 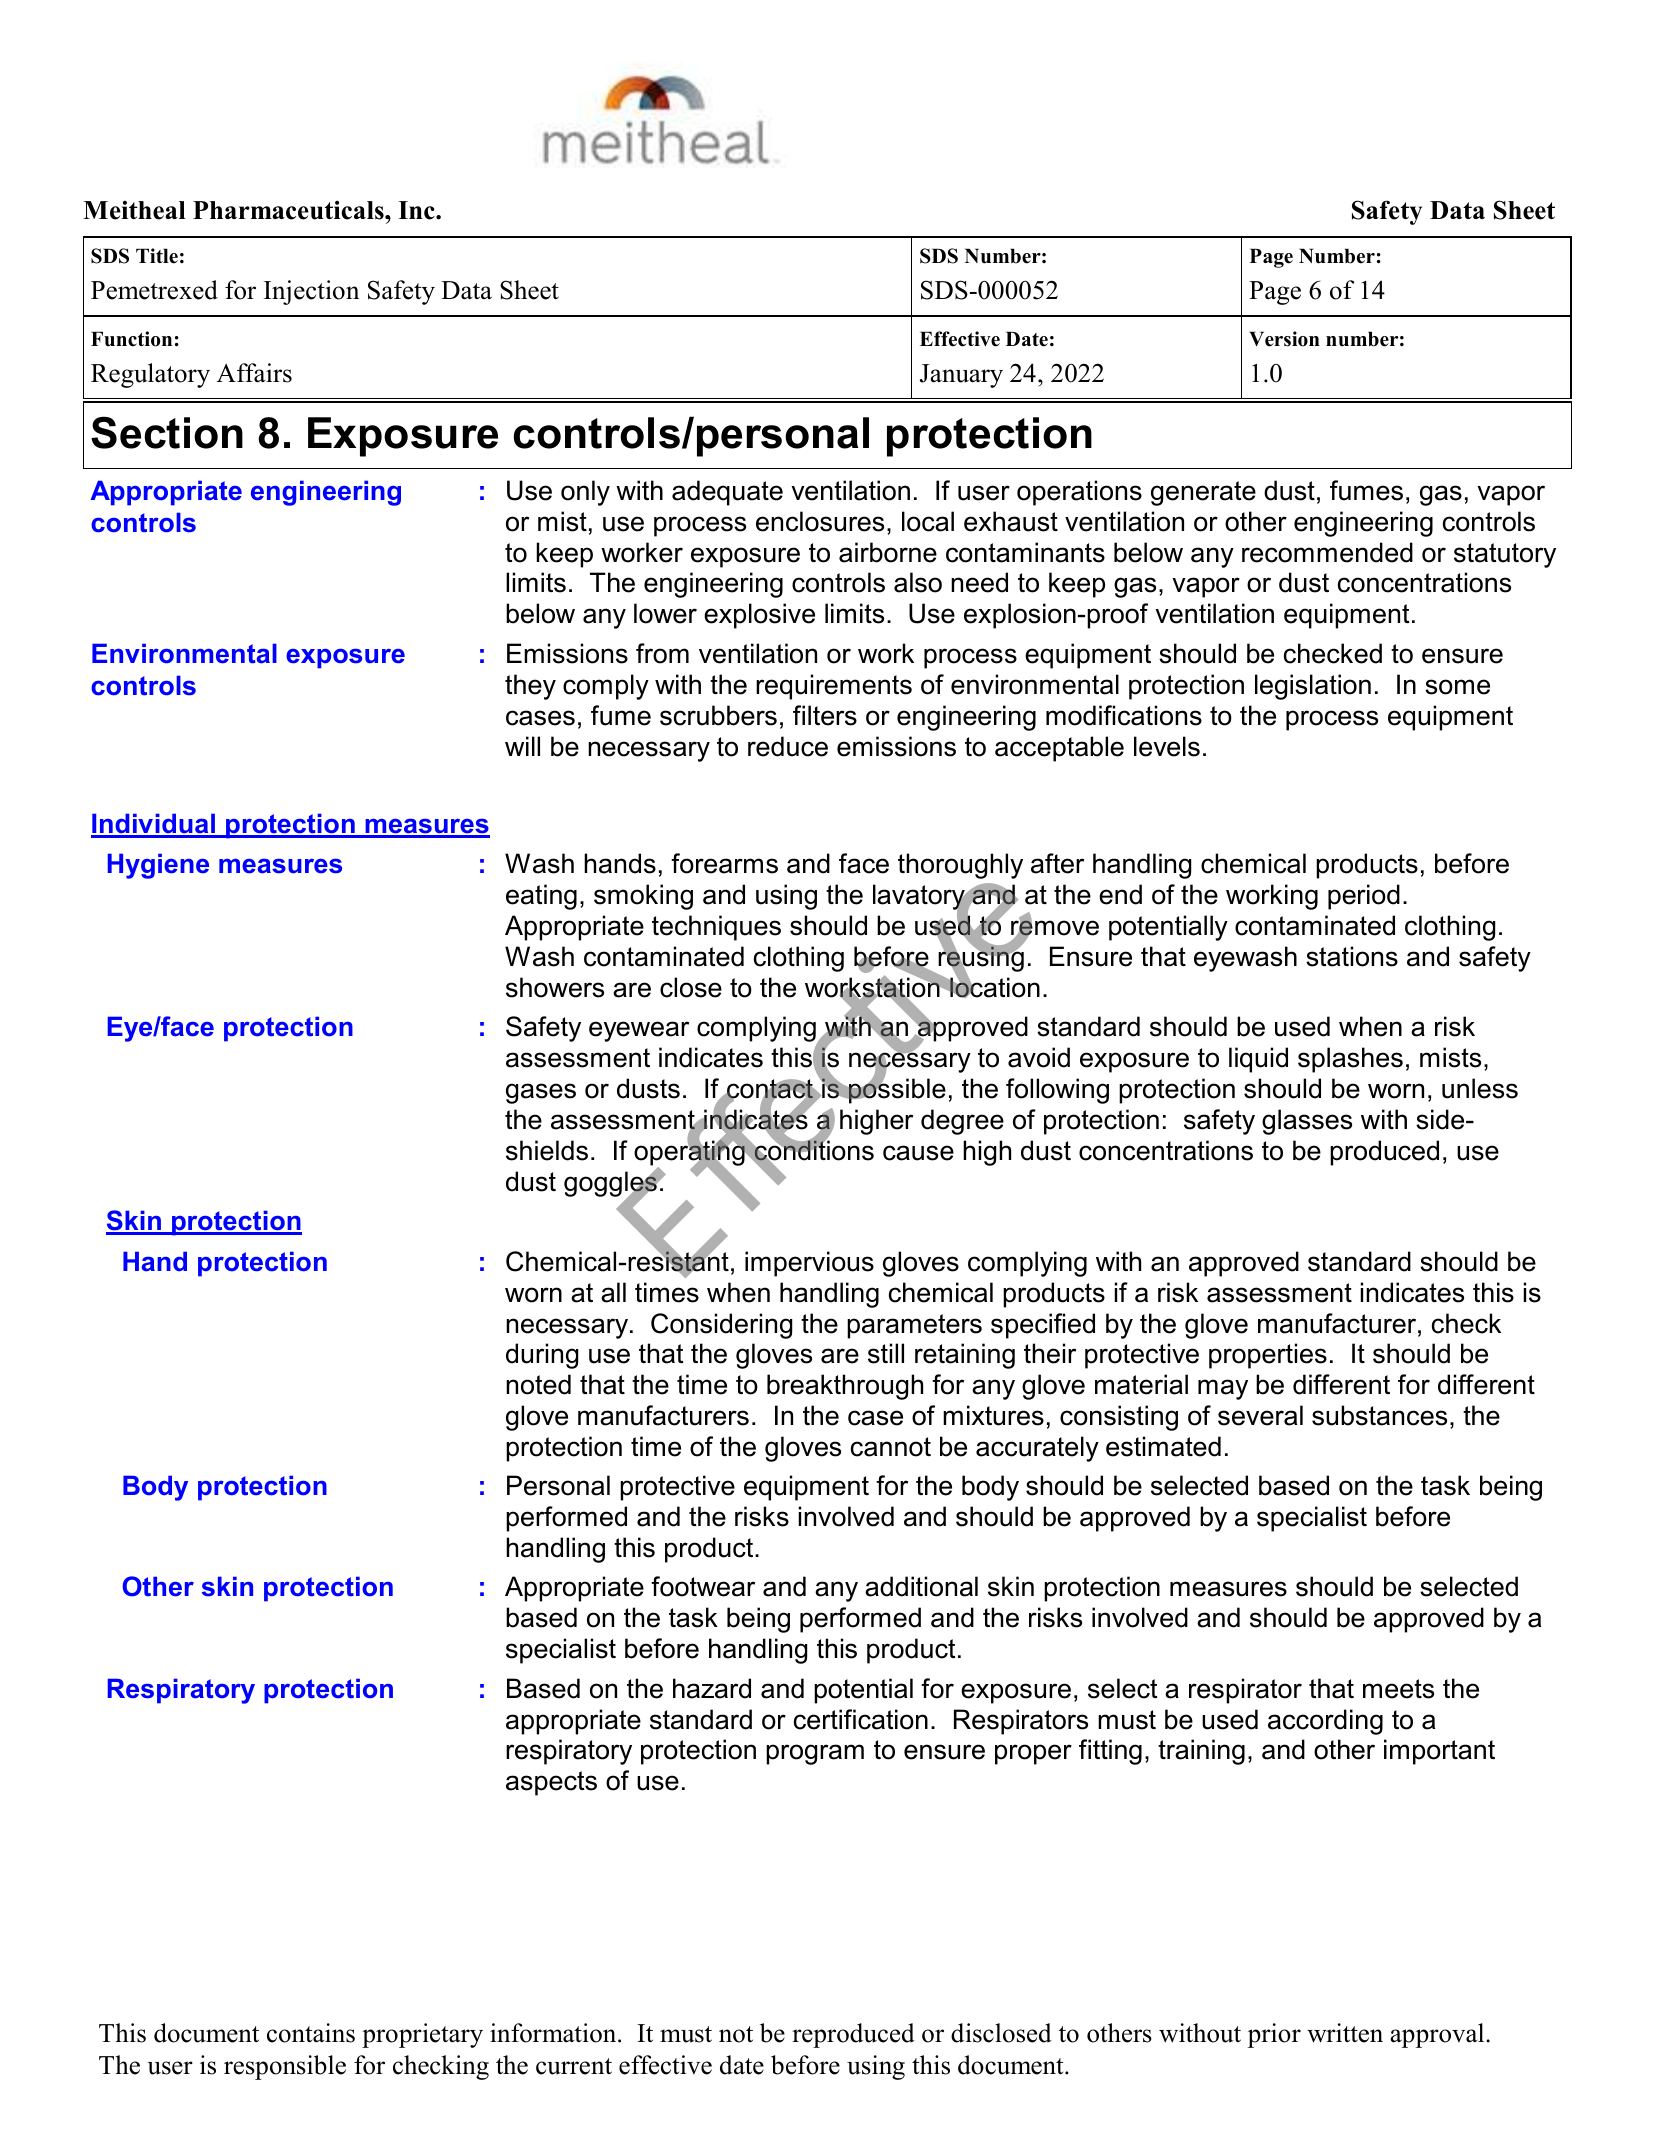 What do you see at coordinates (961, 376) in the image?
I see `January` at bounding box center [961, 376].
